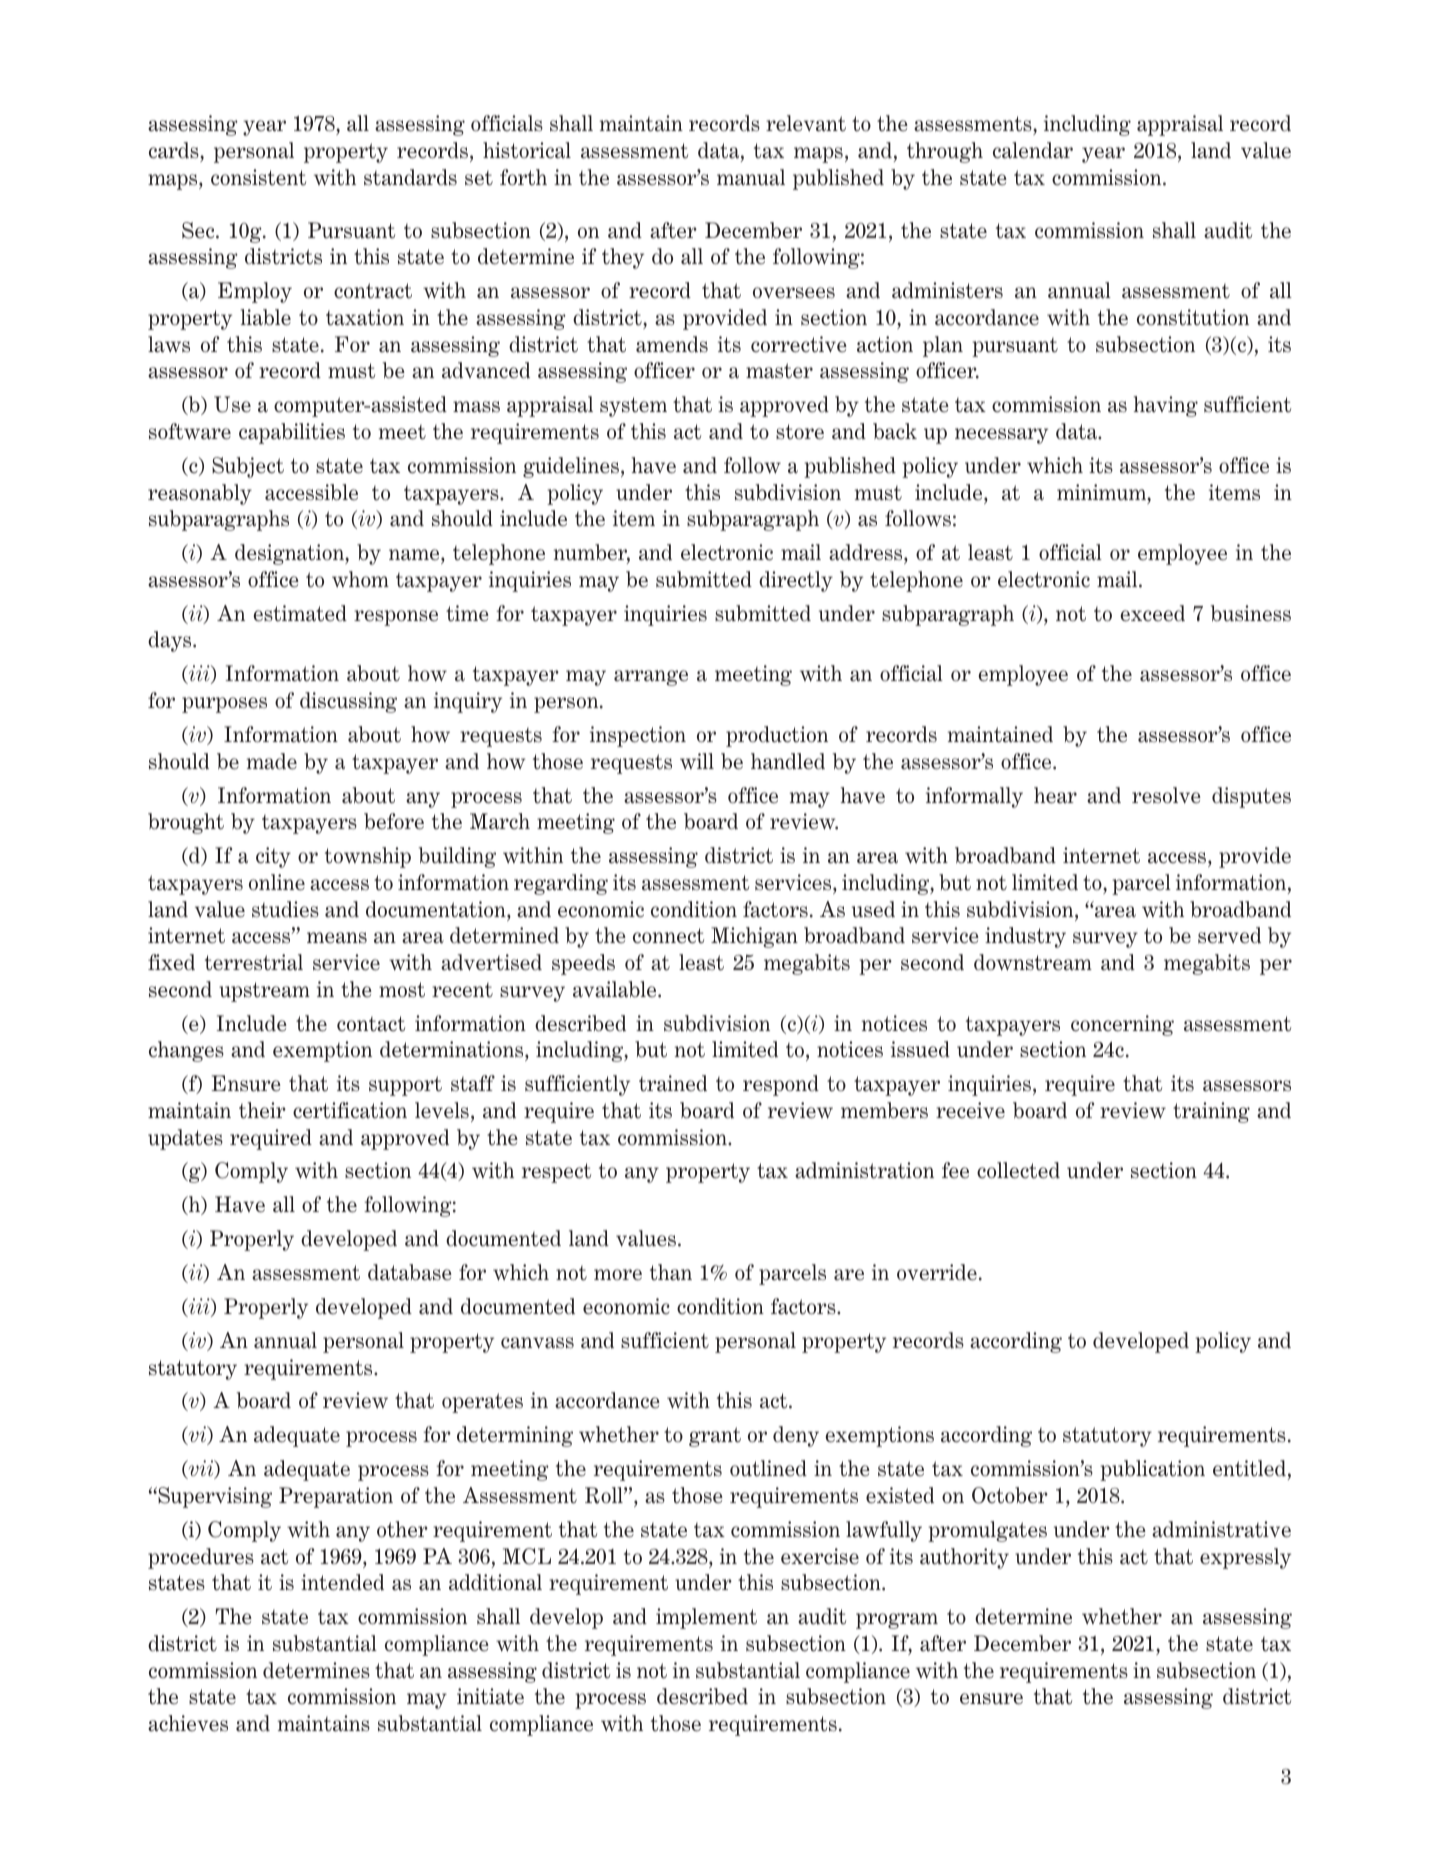  What do you see at coordinates (1102, 492) in the document?
I see `minimum` at bounding box center [1102, 492].
